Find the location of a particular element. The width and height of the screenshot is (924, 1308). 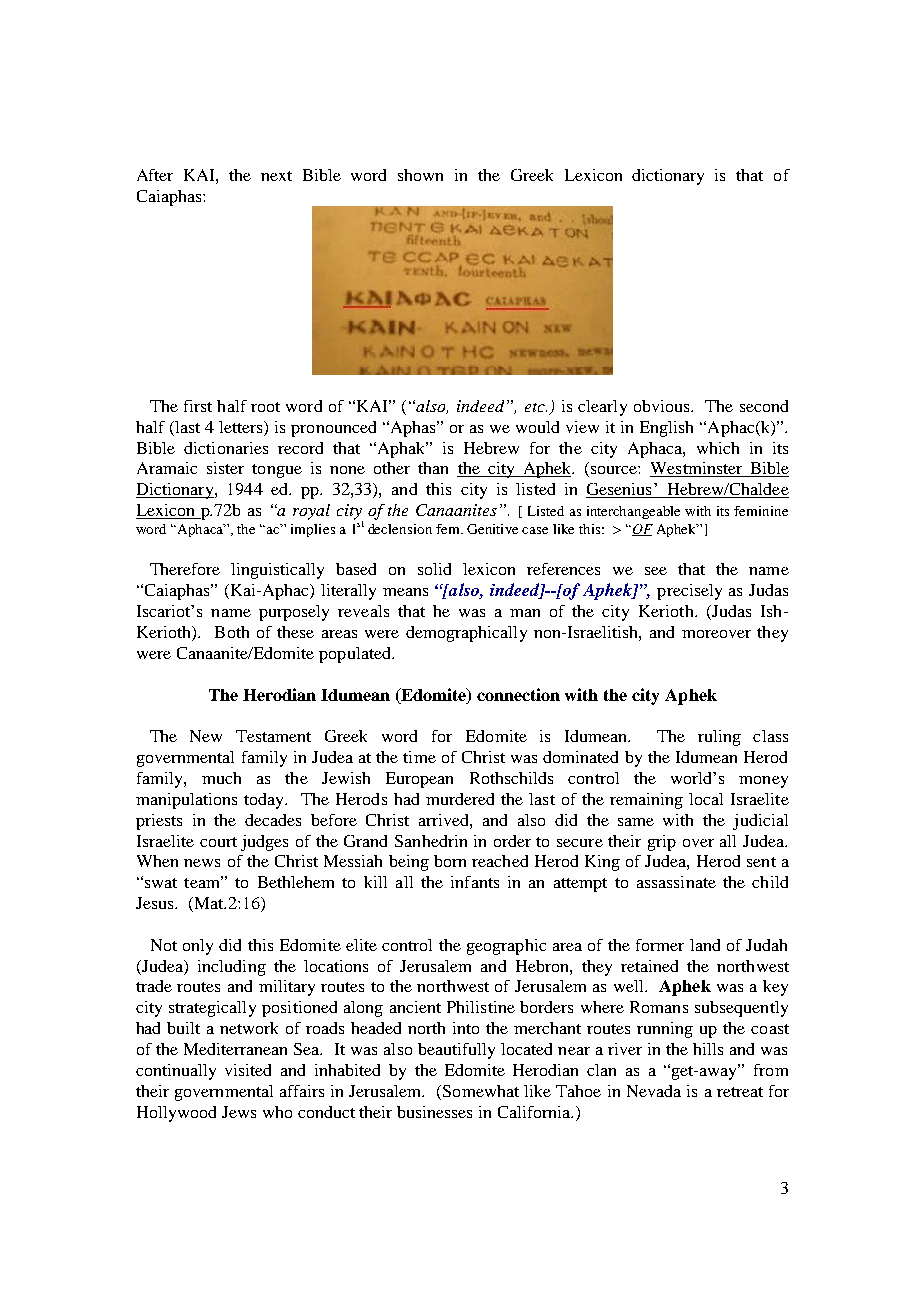

letters is located at coordinates (242, 427).
